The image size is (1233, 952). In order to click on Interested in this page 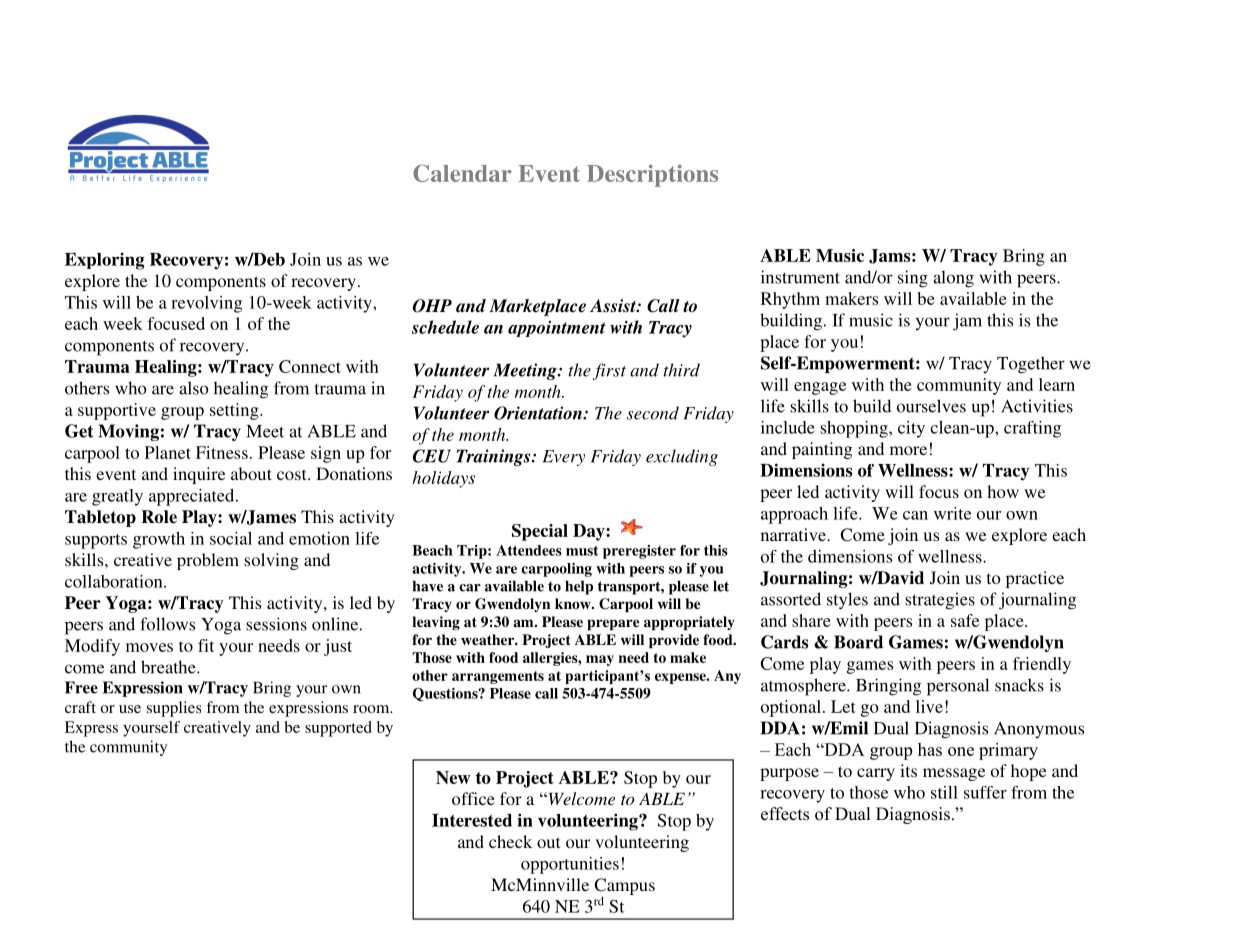, I will do `click(472, 820)`.
